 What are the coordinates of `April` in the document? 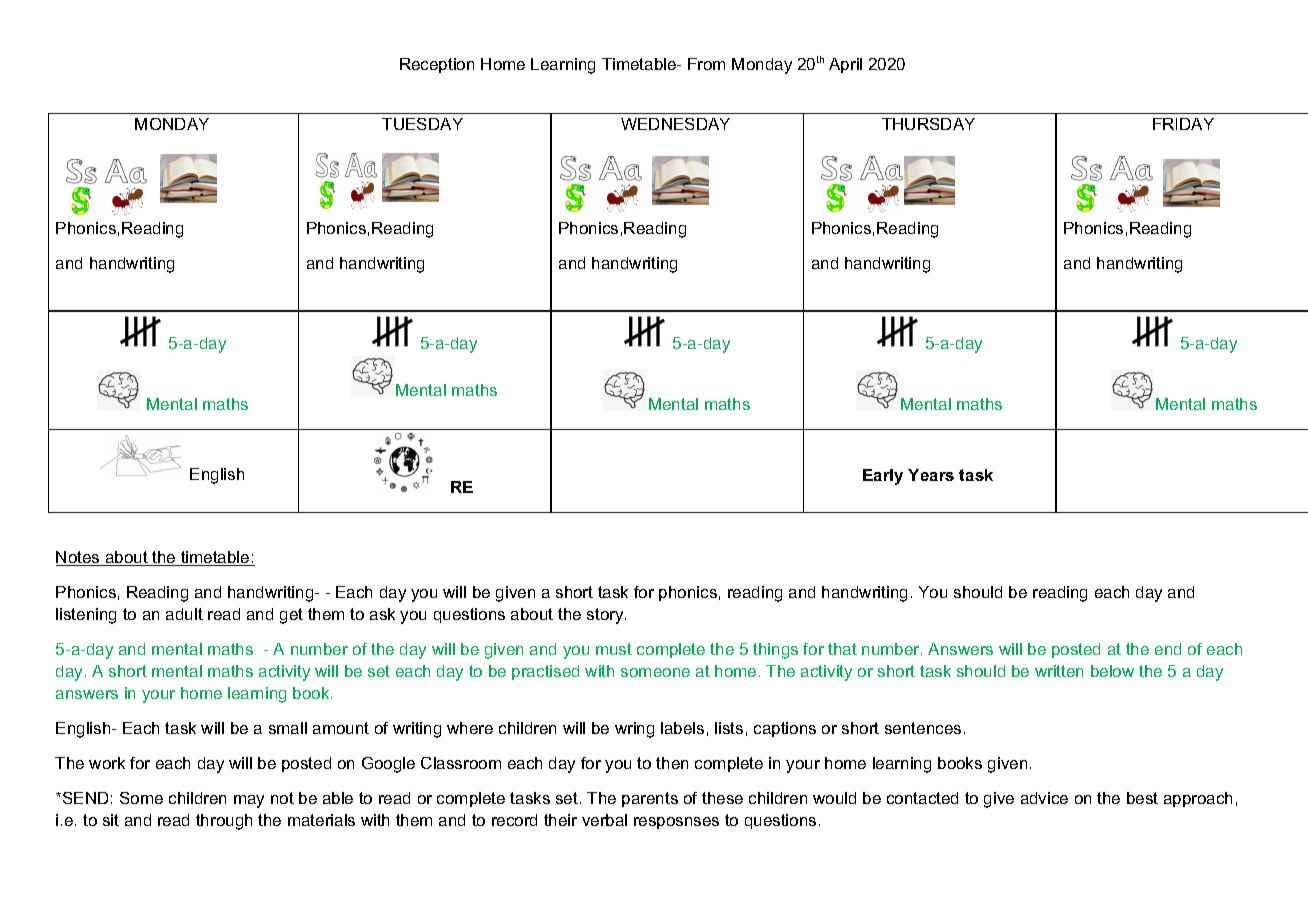 It's located at (845, 65).
